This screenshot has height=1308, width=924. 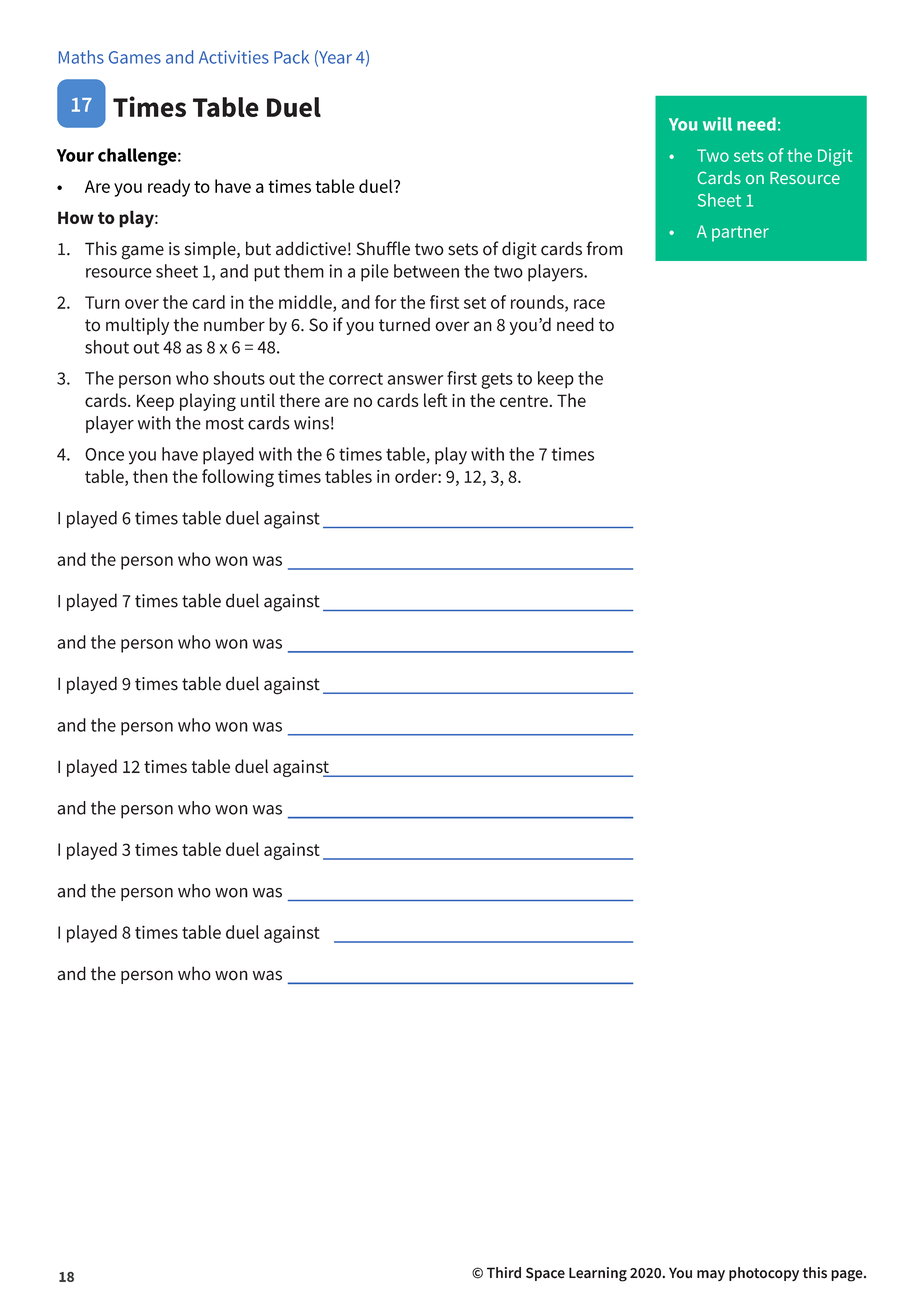 What do you see at coordinates (238, 478) in the screenshot?
I see `following` at bounding box center [238, 478].
